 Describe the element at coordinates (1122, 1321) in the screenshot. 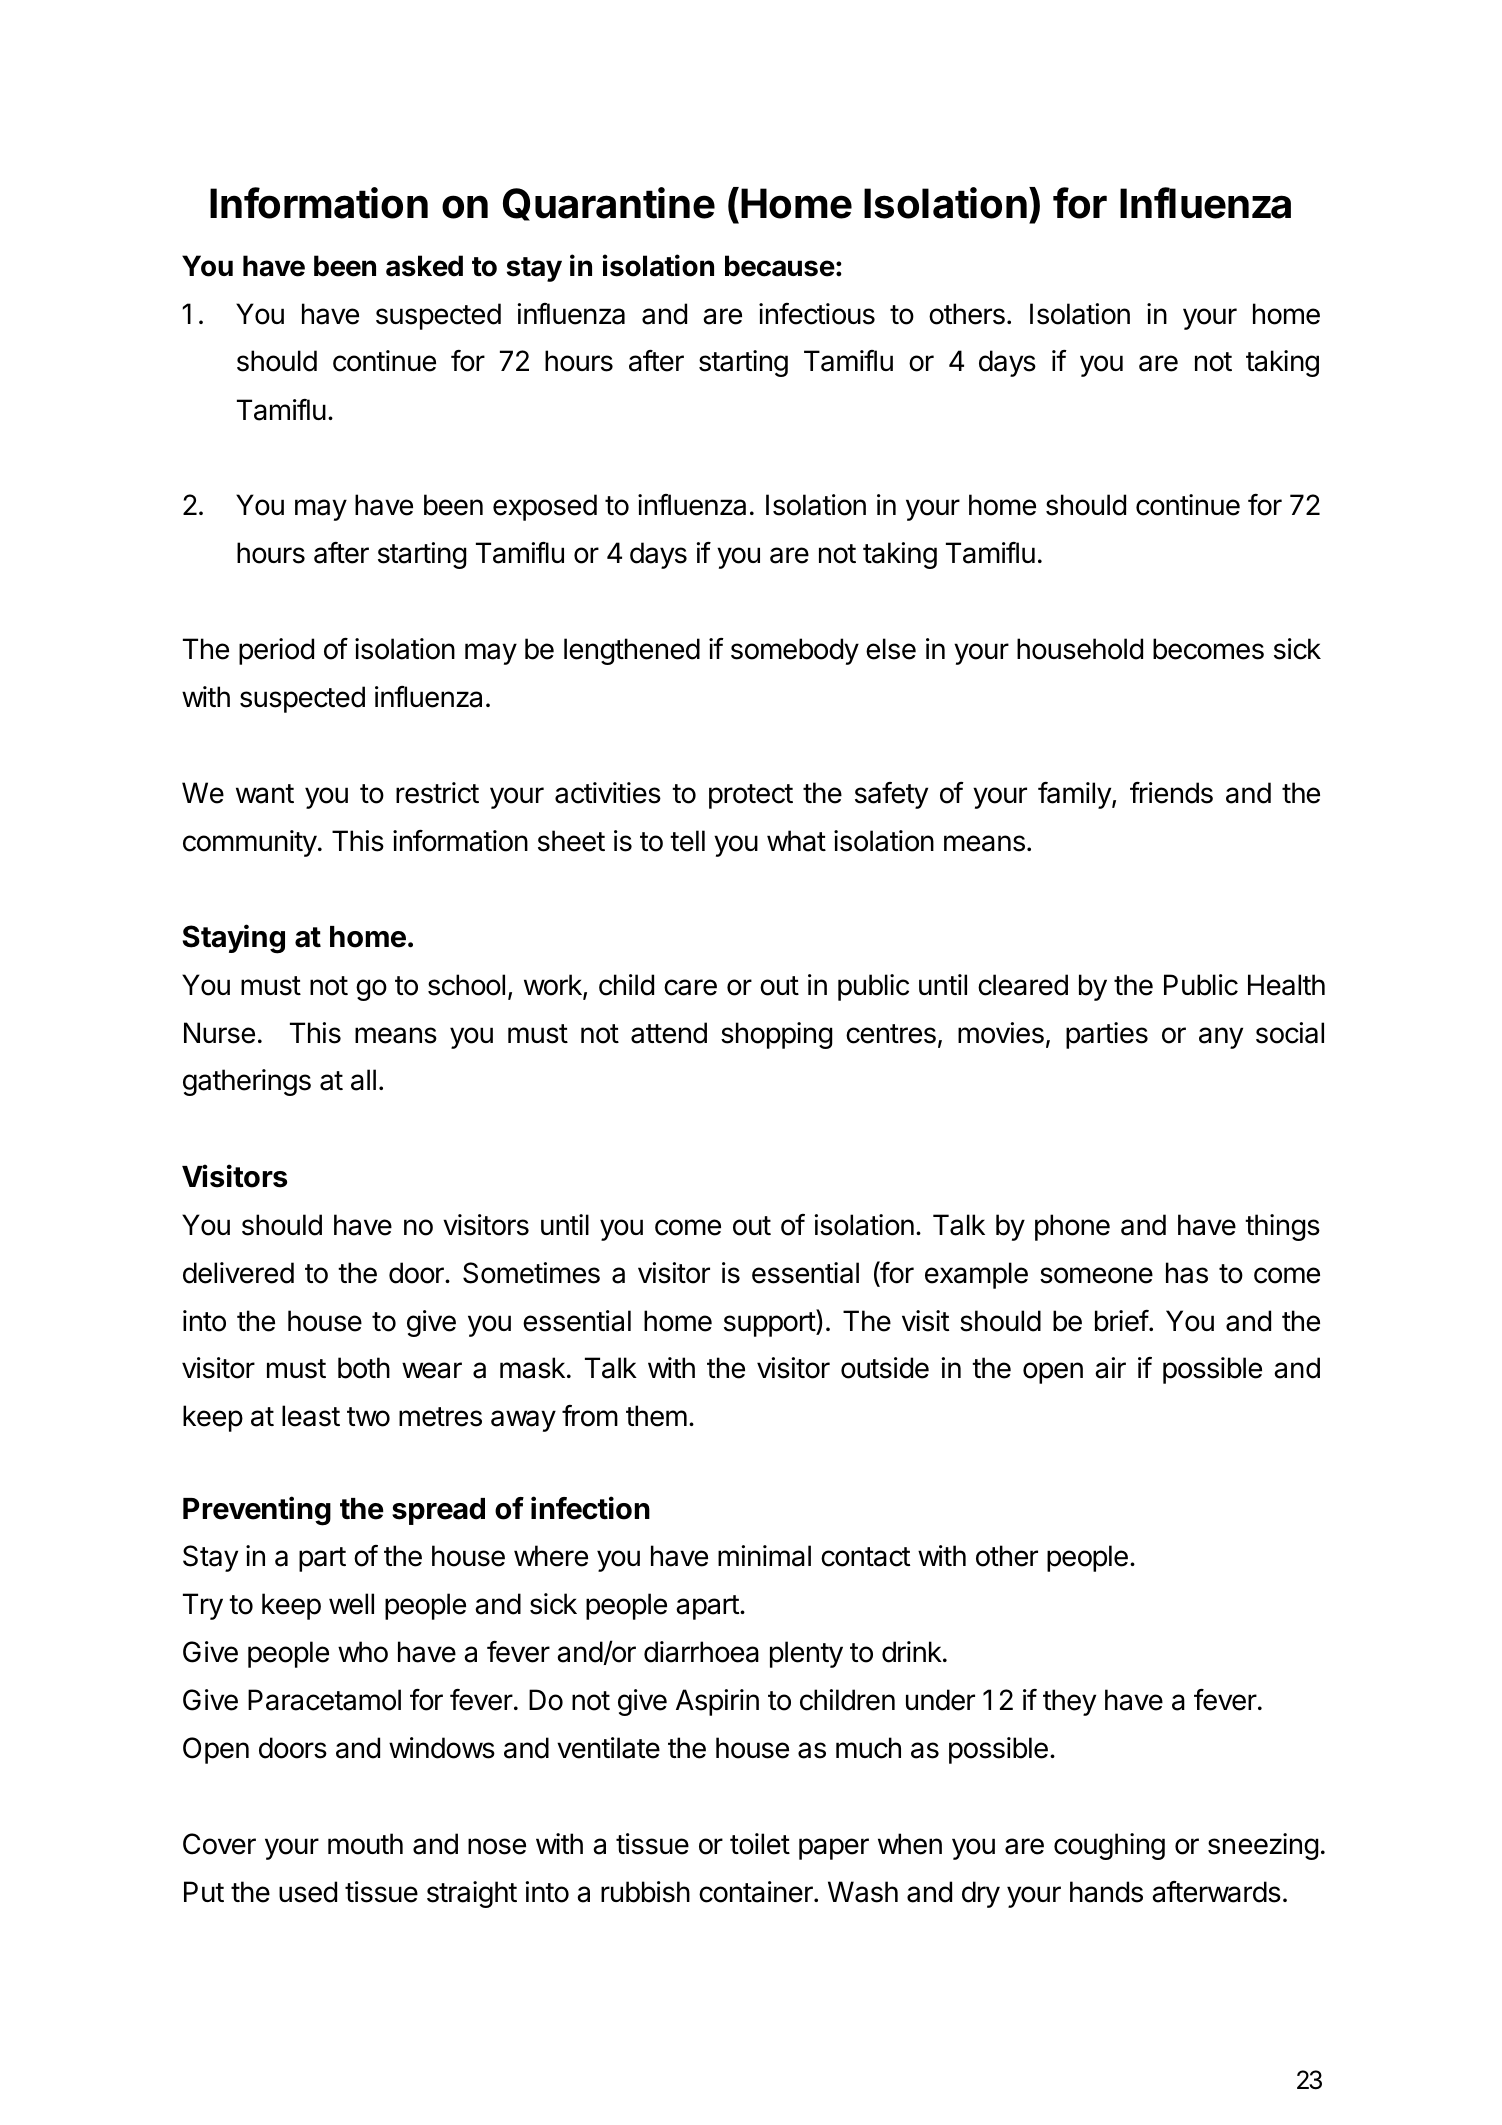

I see `brief` at that location.
